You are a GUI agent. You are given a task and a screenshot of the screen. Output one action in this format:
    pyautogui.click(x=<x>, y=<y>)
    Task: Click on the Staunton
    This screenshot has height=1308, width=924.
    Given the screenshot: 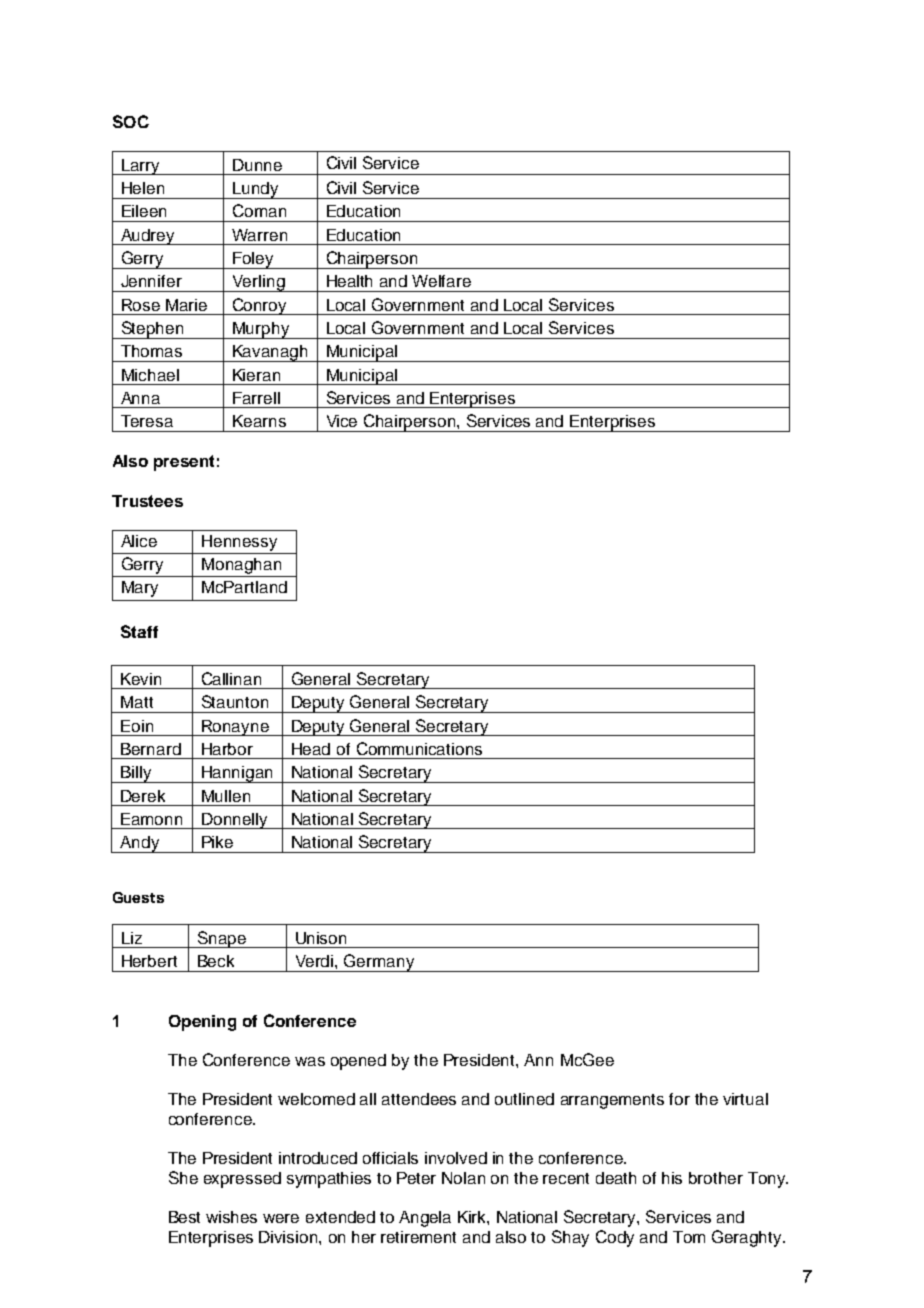 What is the action you would take?
    pyautogui.click(x=235, y=701)
